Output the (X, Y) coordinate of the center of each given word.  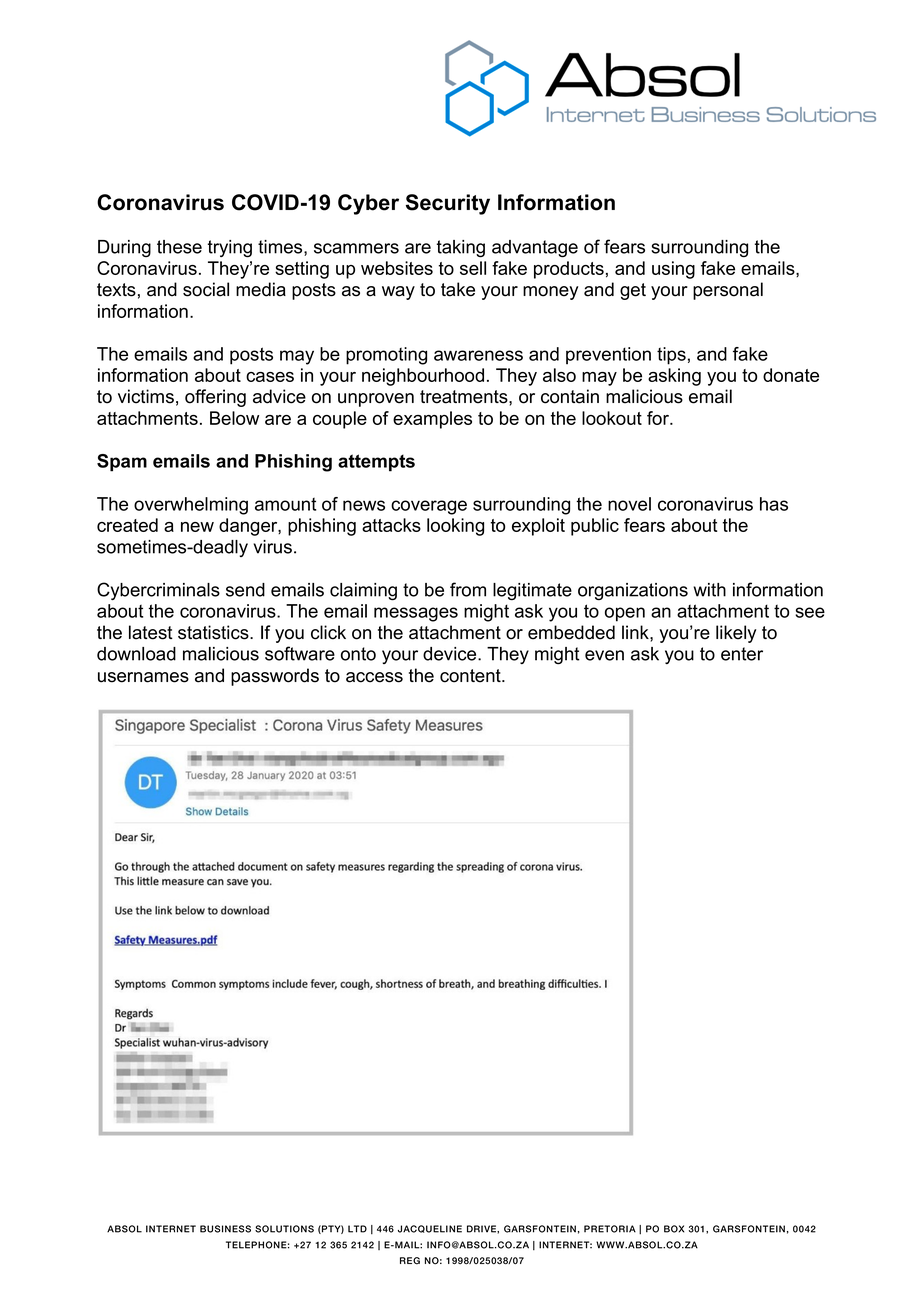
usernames (143, 677)
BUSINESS (225, 1229)
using (673, 270)
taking (461, 249)
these (179, 247)
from (468, 589)
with (709, 590)
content (471, 676)
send (245, 590)
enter (742, 654)
